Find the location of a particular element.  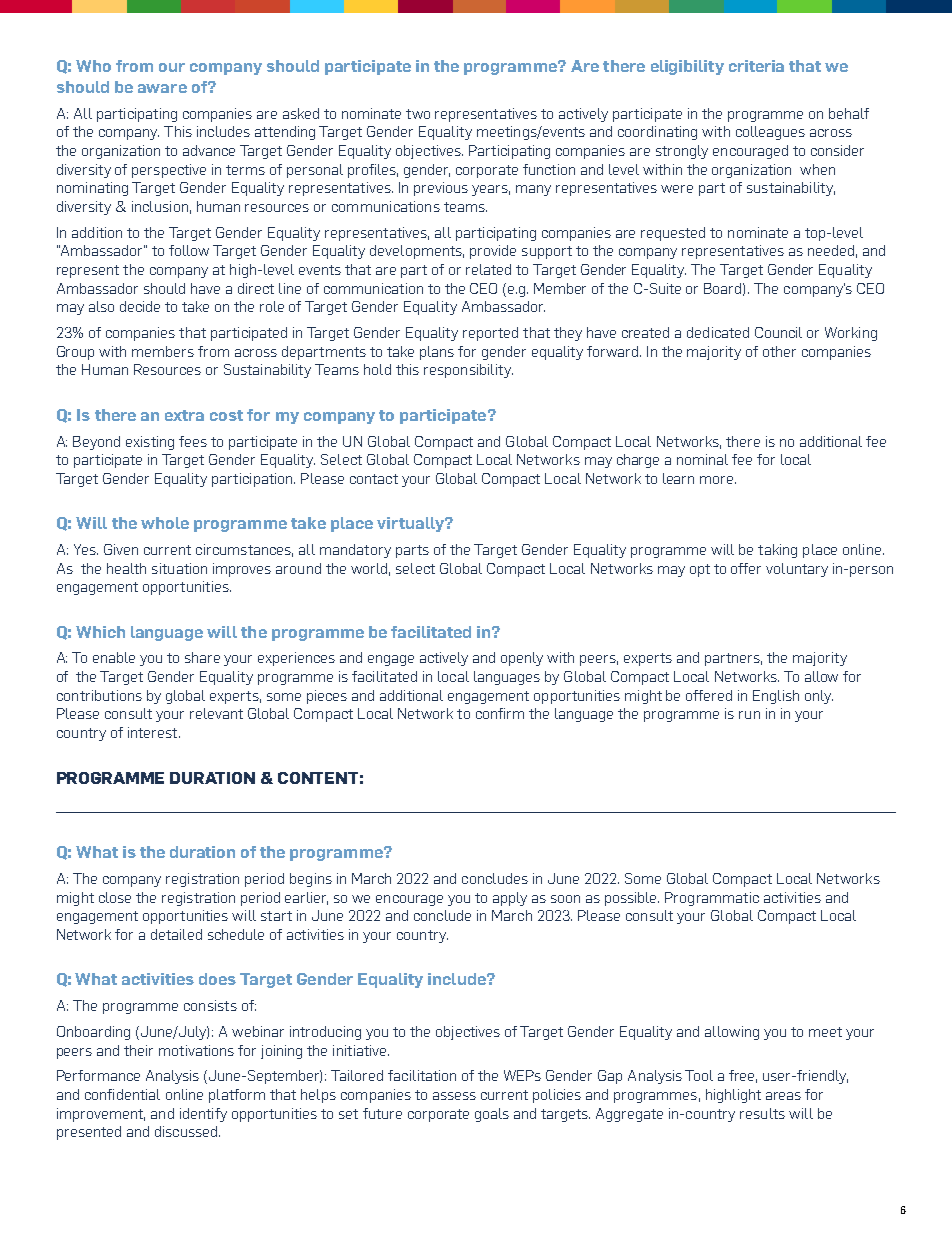

openly is located at coordinates (522, 659).
